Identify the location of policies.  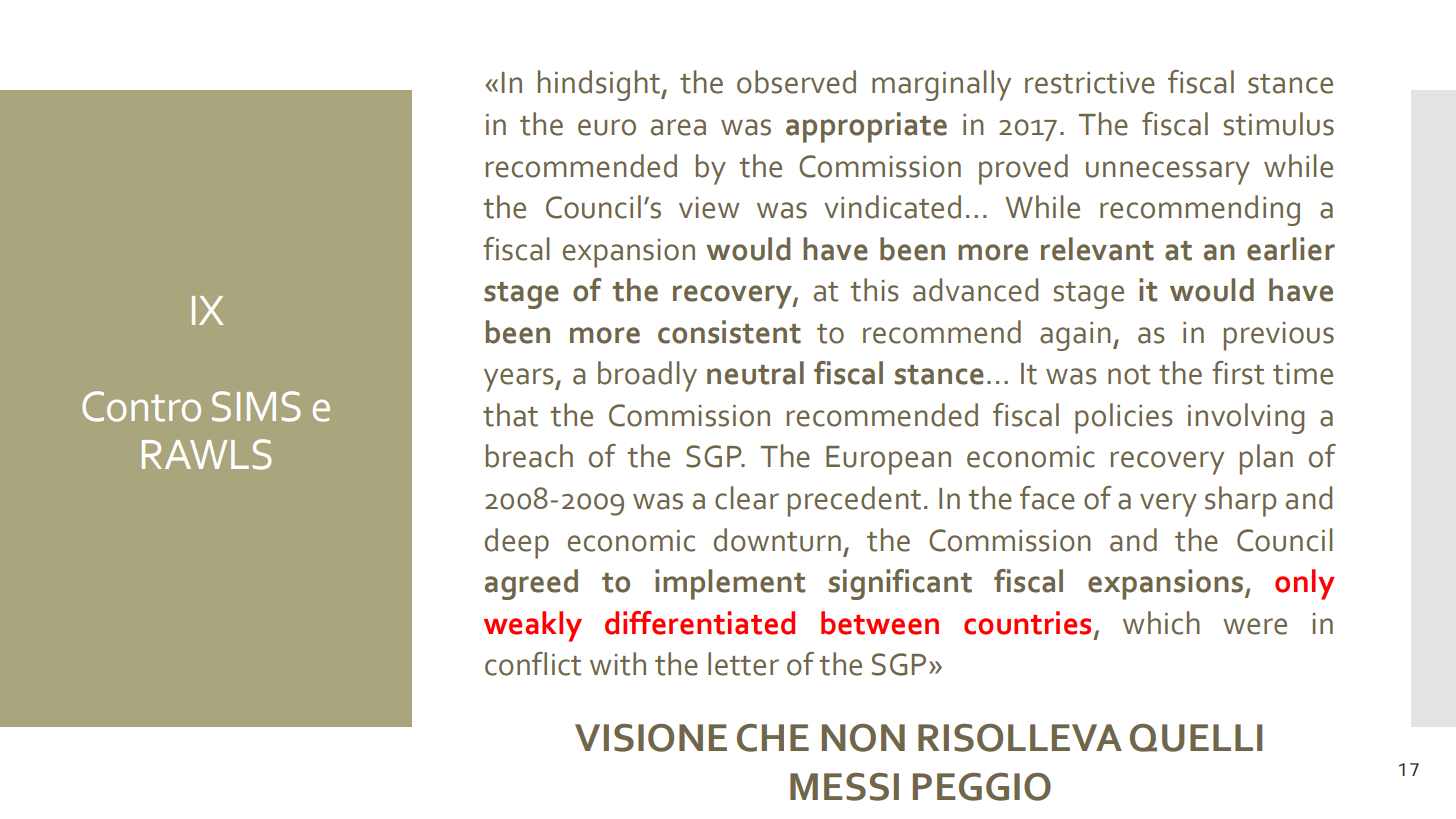
(1123, 418).
